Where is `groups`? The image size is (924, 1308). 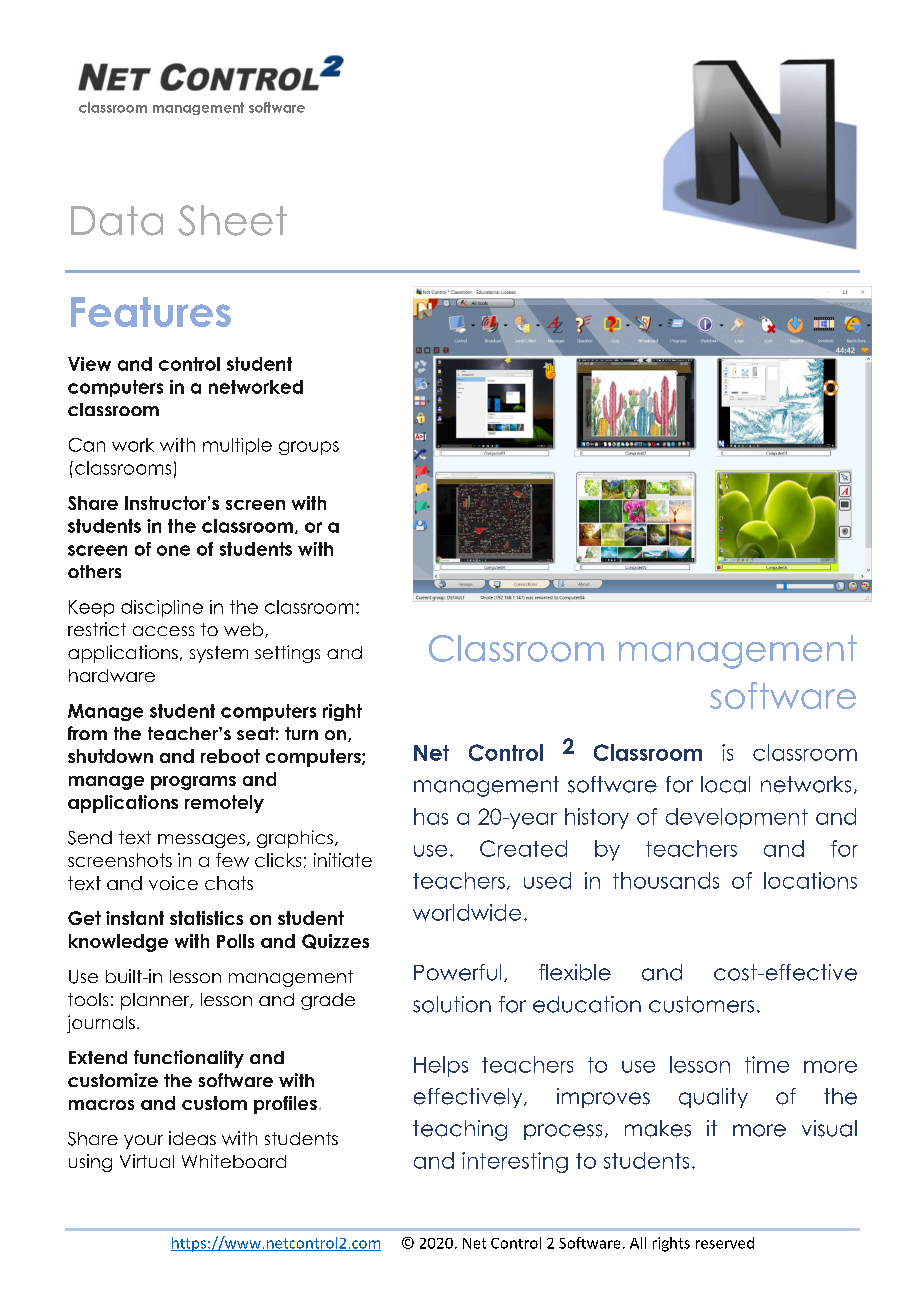
groups is located at coordinates (309, 448).
